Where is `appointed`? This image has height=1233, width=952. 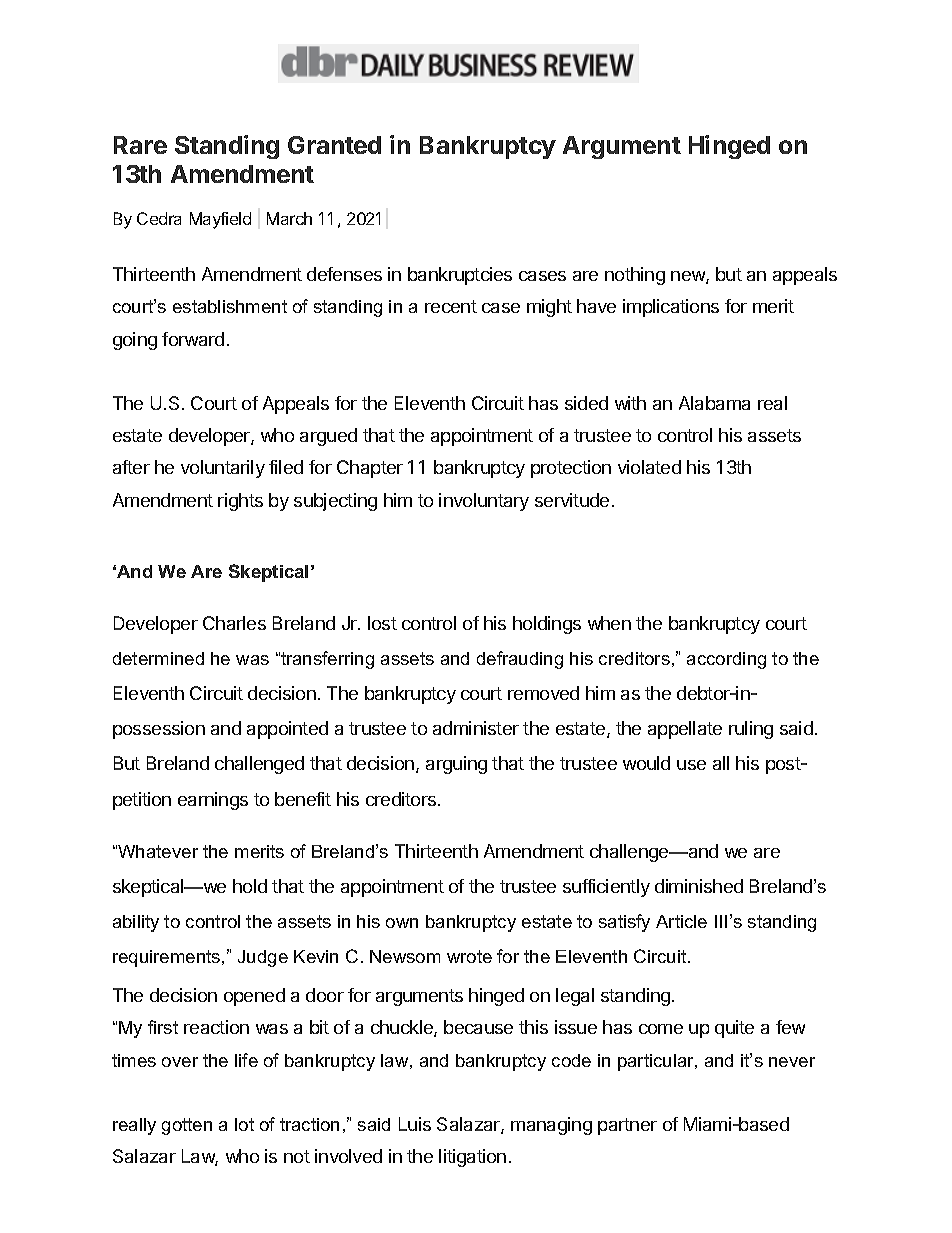
appointed is located at coordinates (287, 730).
